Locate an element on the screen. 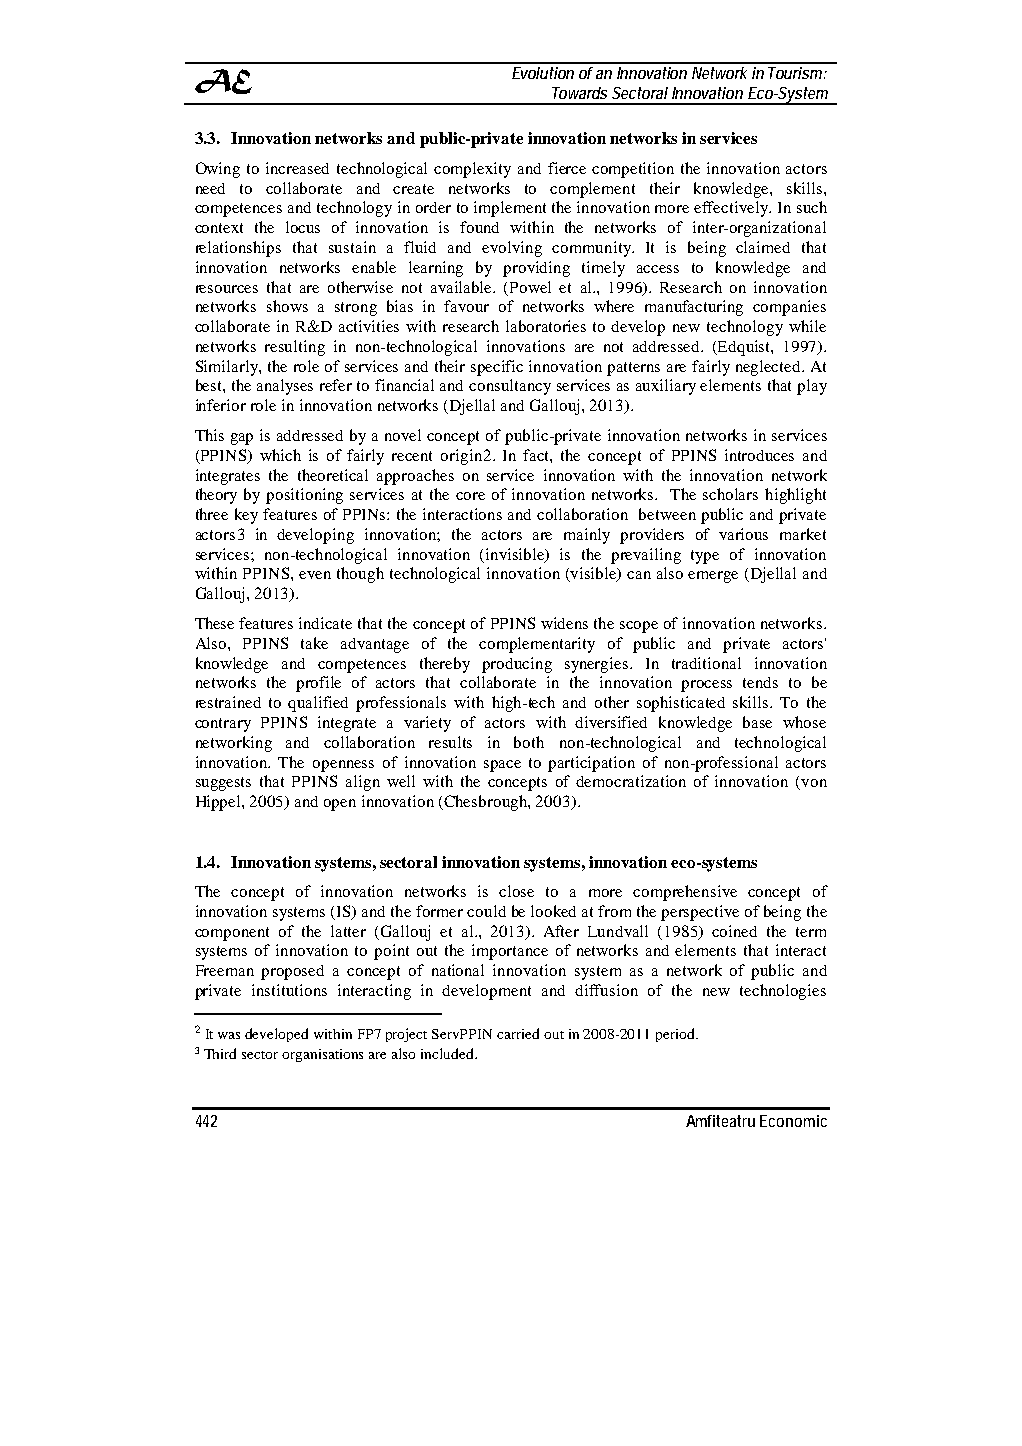  which is located at coordinates (280, 455).
